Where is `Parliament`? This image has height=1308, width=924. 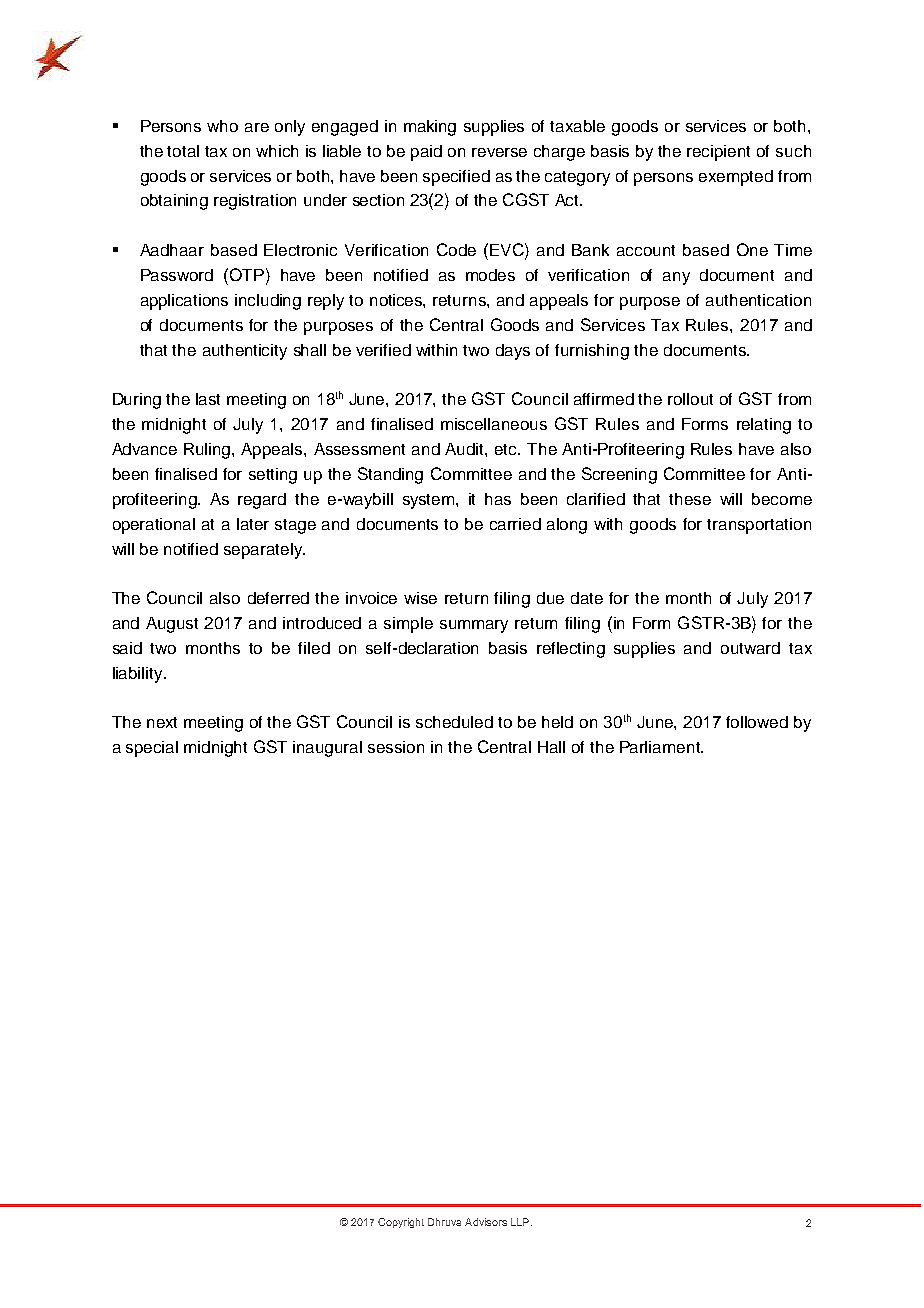
Parliament is located at coordinates (661, 747).
